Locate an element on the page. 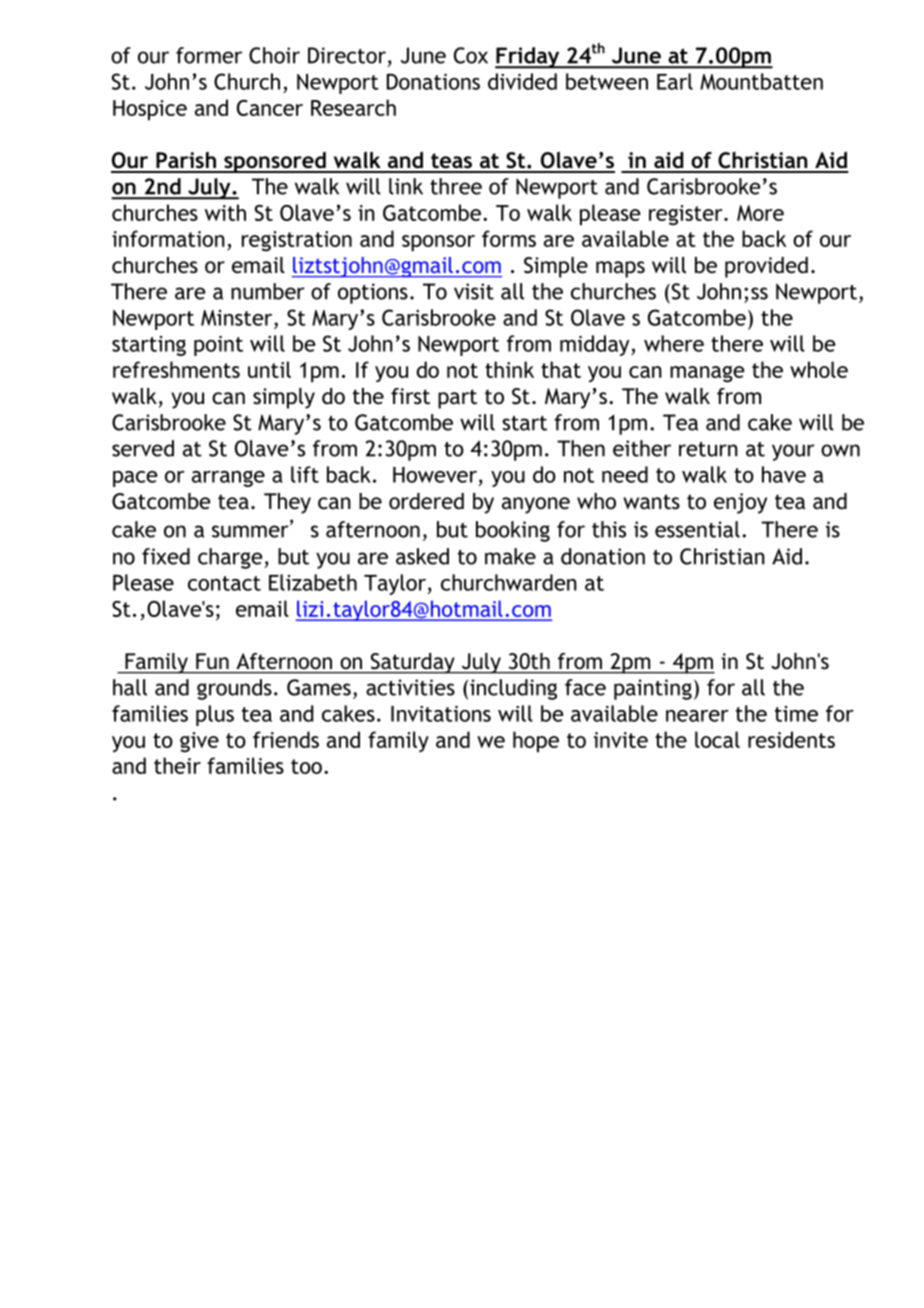 Image resolution: width=924 pixels, height=1308 pixels. provided is located at coordinates (766, 267).
